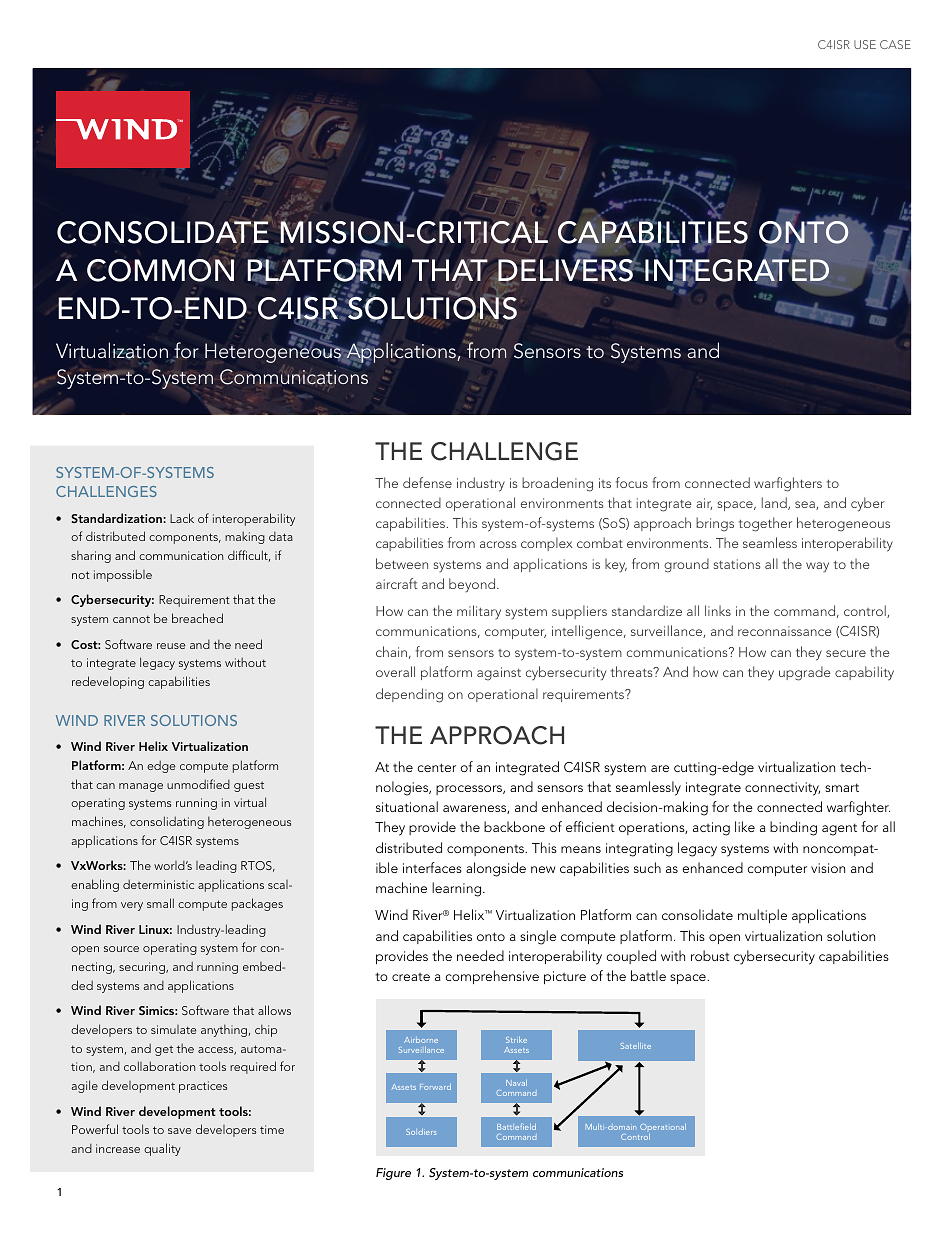 Image resolution: width=952 pixels, height=1233 pixels. Describe the element at coordinates (632, 482) in the screenshot. I see `focus` at that location.
